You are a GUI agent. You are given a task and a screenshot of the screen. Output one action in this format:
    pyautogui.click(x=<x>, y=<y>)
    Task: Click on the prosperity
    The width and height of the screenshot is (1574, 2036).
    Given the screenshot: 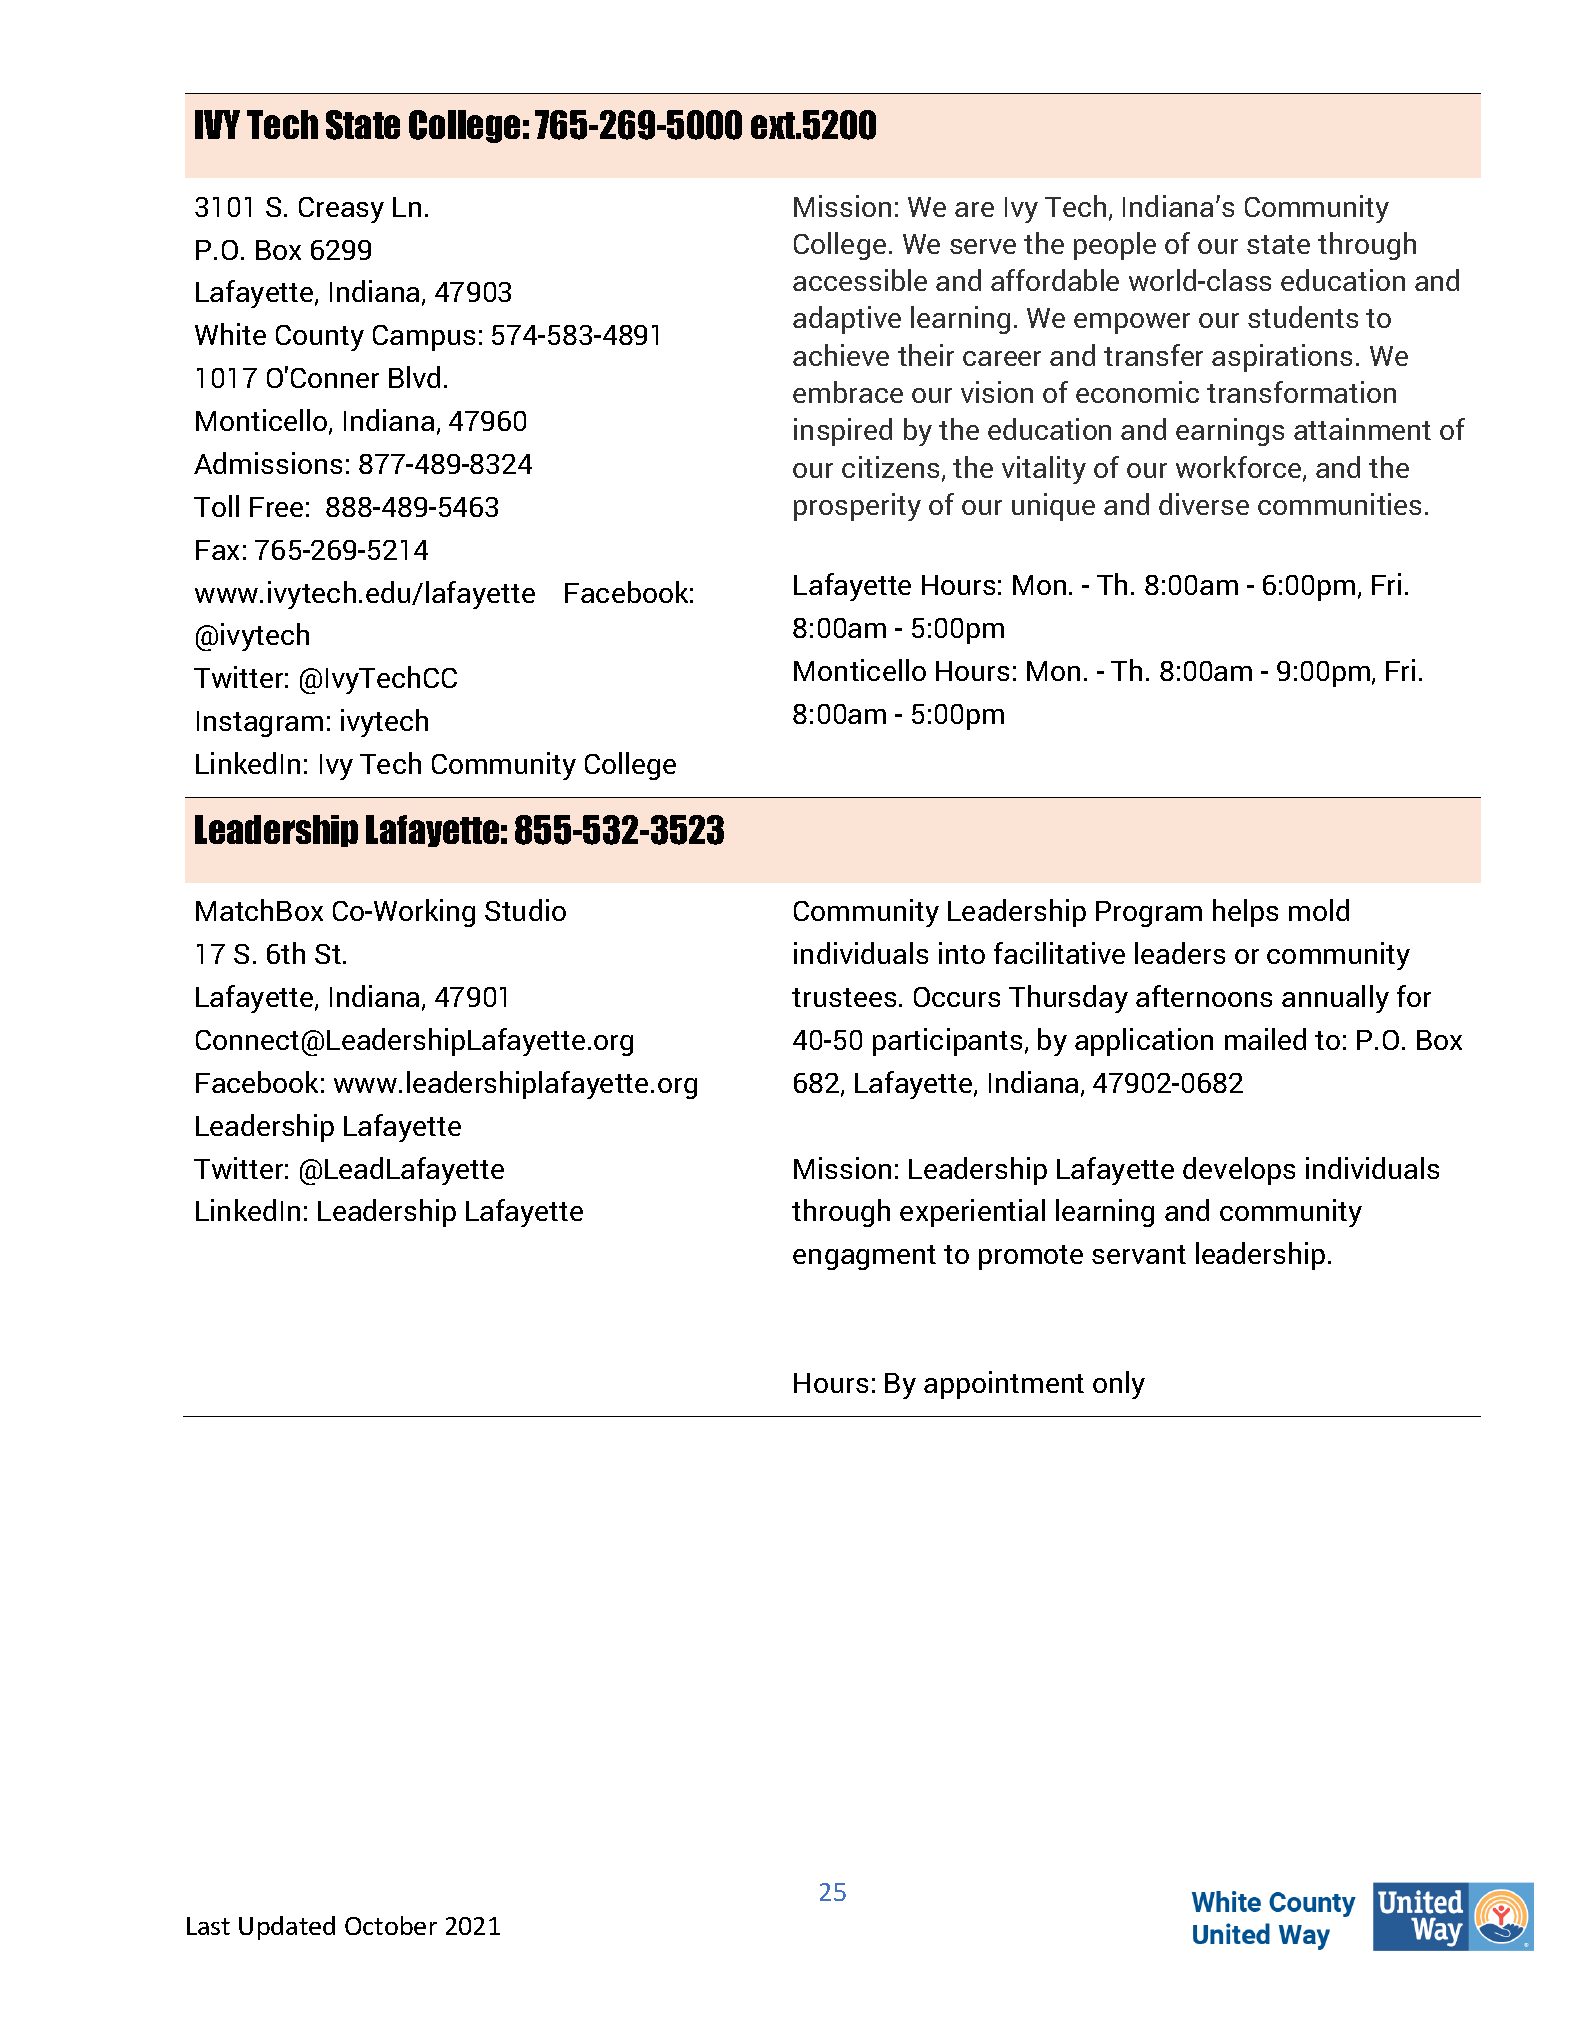 What is the action you would take?
    pyautogui.click(x=857, y=507)
